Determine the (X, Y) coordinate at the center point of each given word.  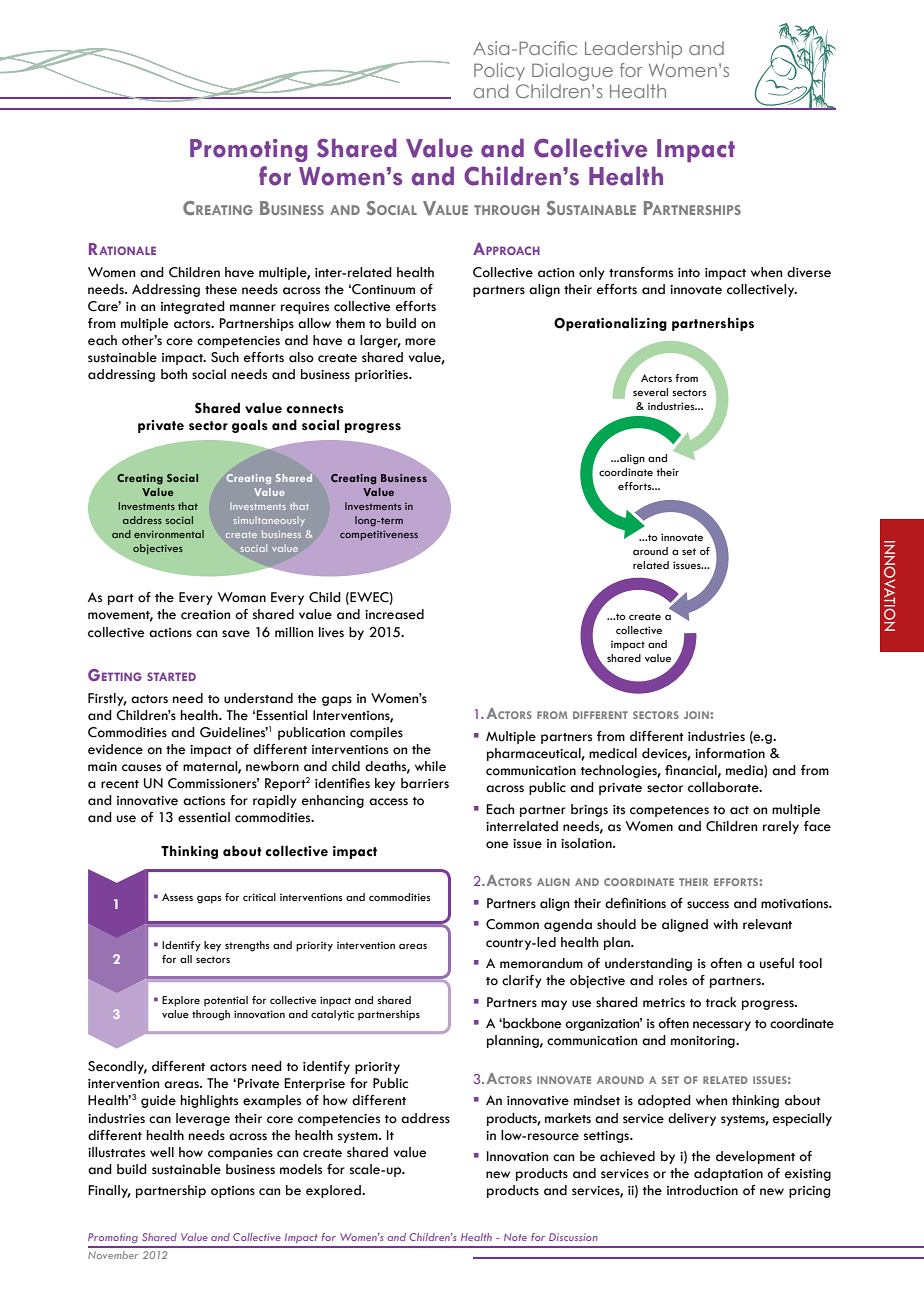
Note (515, 1237)
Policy (499, 72)
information (730, 753)
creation (205, 615)
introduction (702, 1190)
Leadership (633, 50)
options (233, 1192)
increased (394, 614)
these (221, 289)
